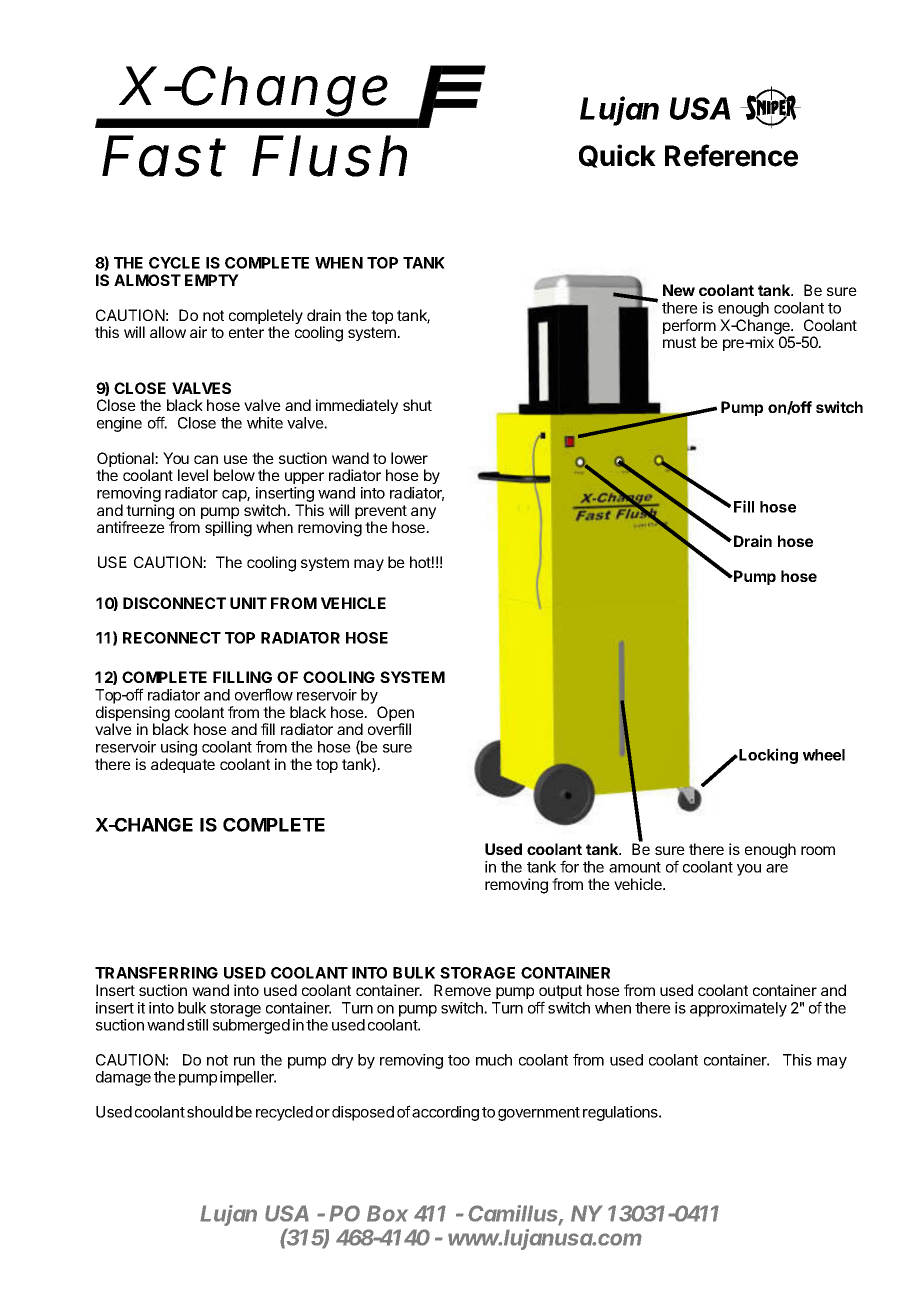  What do you see at coordinates (679, 342) in the image?
I see `must` at bounding box center [679, 342].
